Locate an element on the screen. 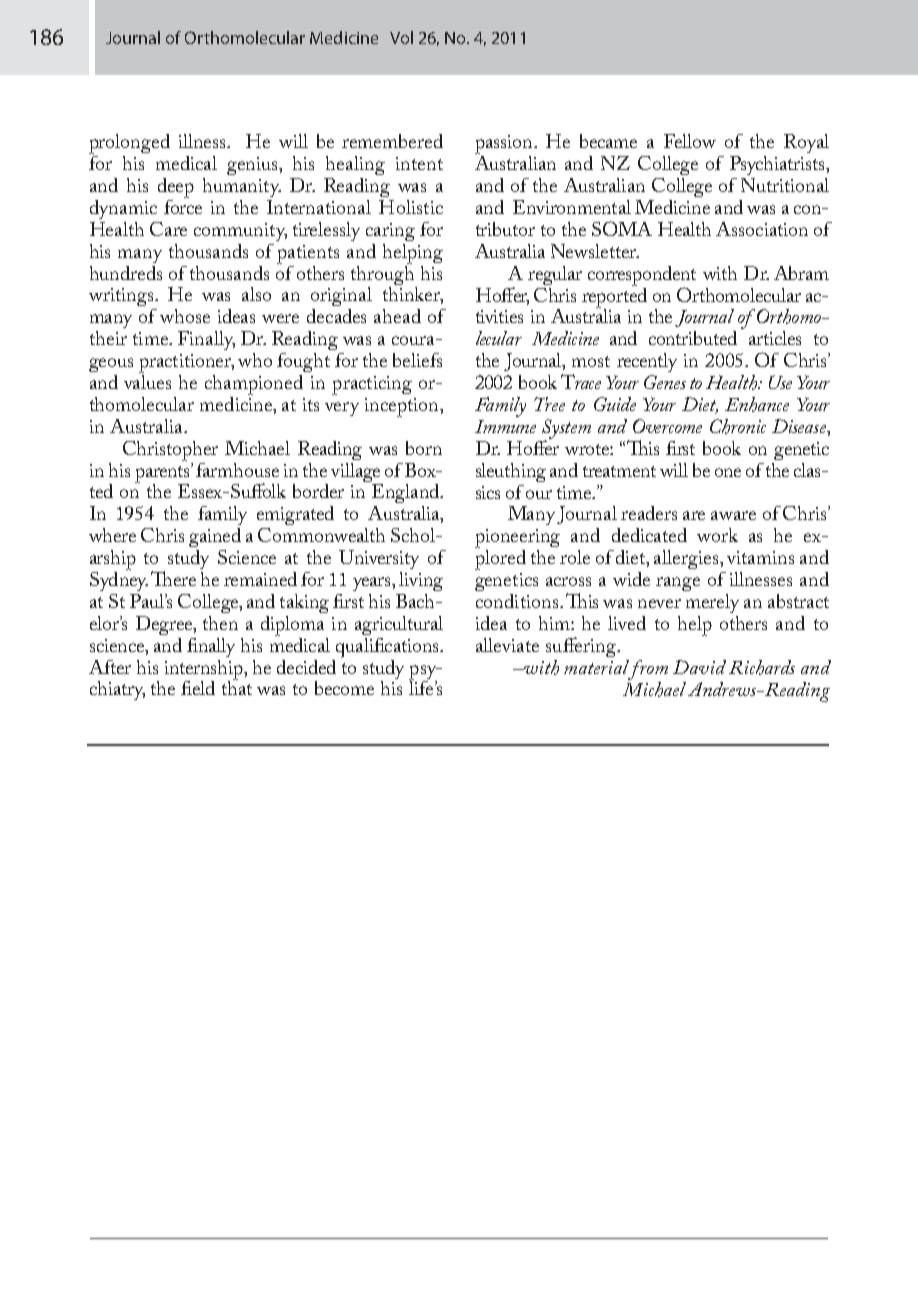  born is located at coordinates (424, 448).
